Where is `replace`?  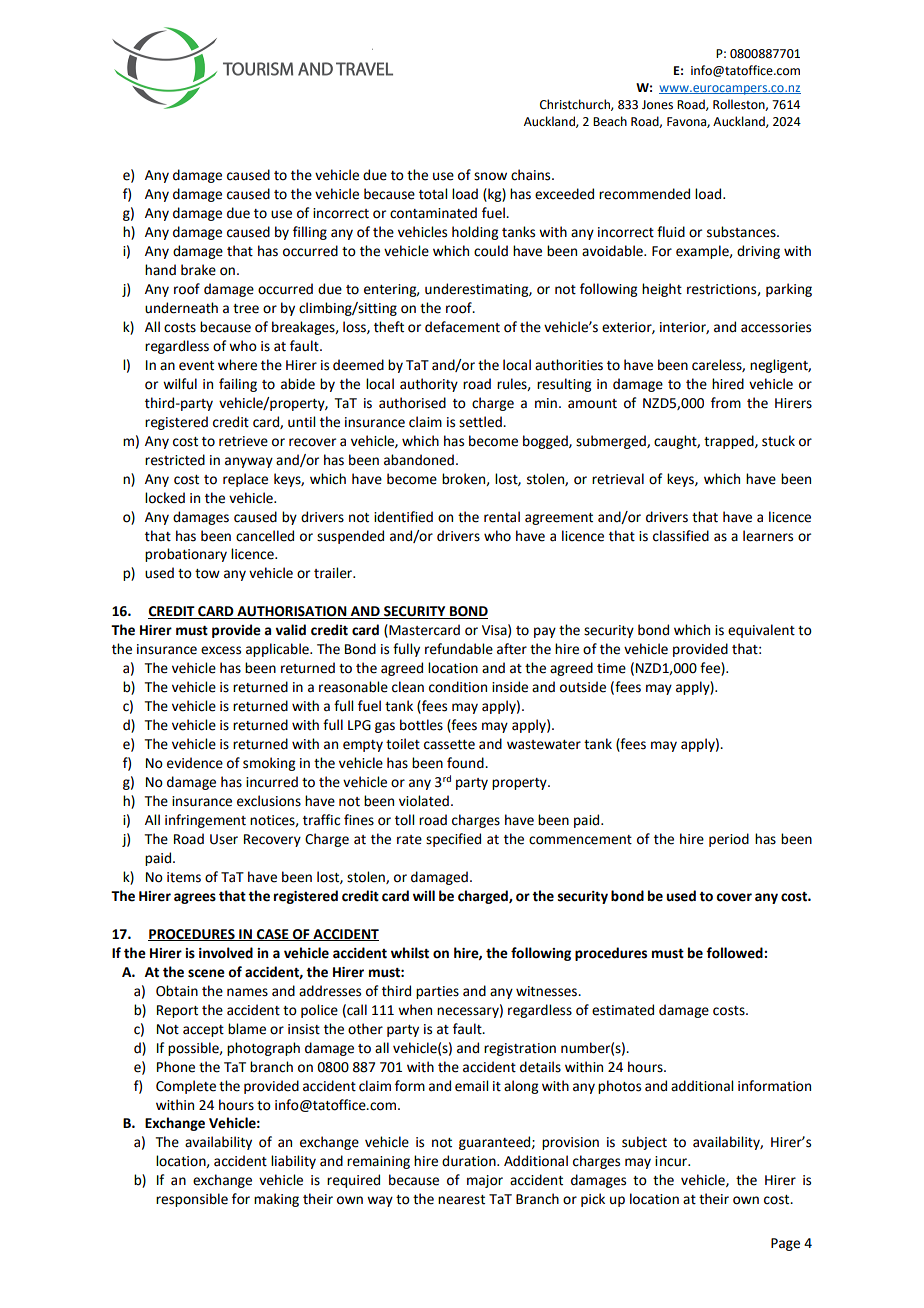 replace is located at coordinates (245, 480).
